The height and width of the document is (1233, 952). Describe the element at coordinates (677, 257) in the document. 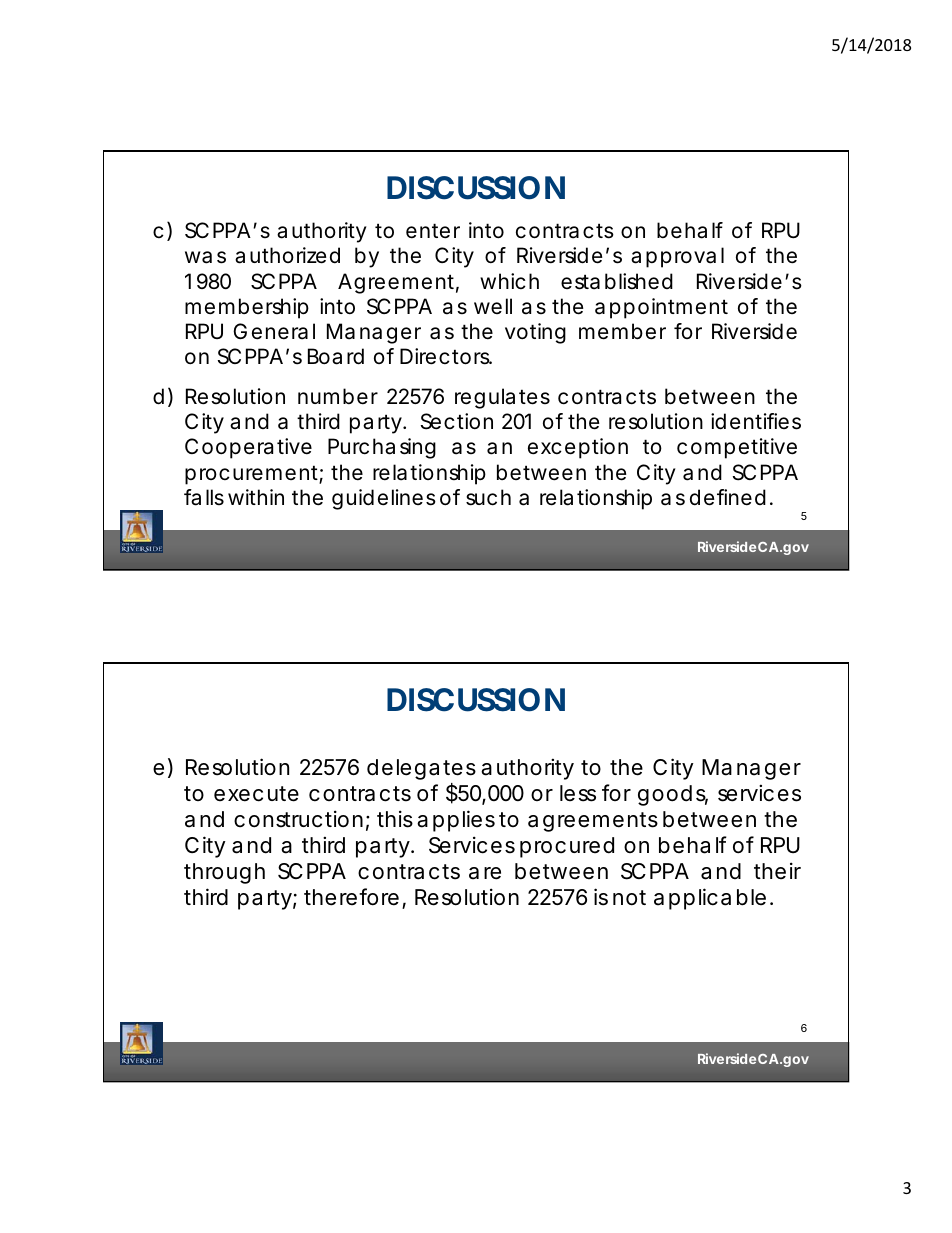

I see `approval` at that location.
